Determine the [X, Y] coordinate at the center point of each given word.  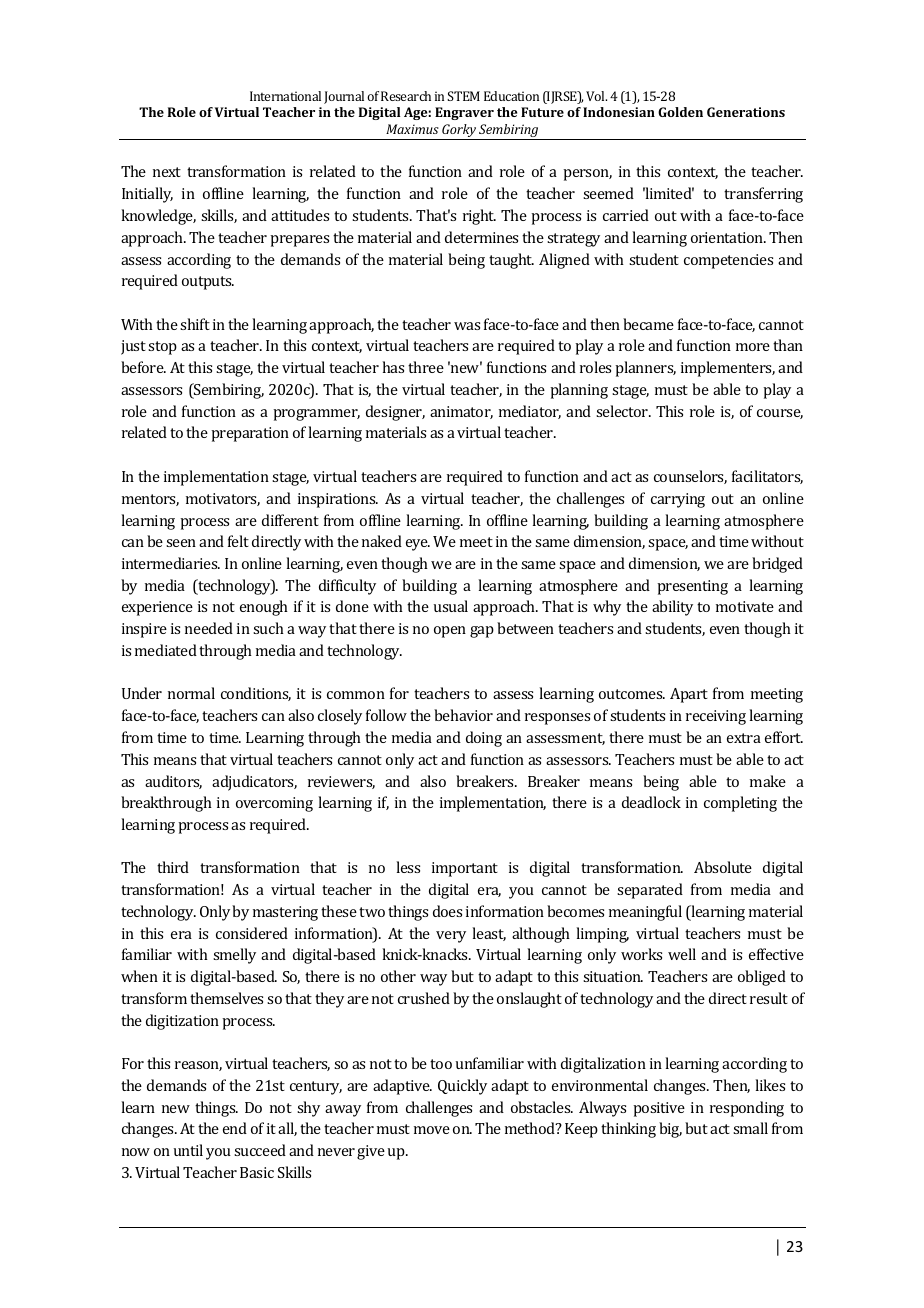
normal [191, 693]
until [188, 1150]
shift [195, 324]
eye [418, 545]
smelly [234, 956]
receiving [716, 717]
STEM [463, 96]
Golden [680, 112]
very [451, 937]
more [753, 347]
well [682, 954]
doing [484, 739]
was [467, 326]
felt [238, 541]
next [167, 172]
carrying [678, 500]
